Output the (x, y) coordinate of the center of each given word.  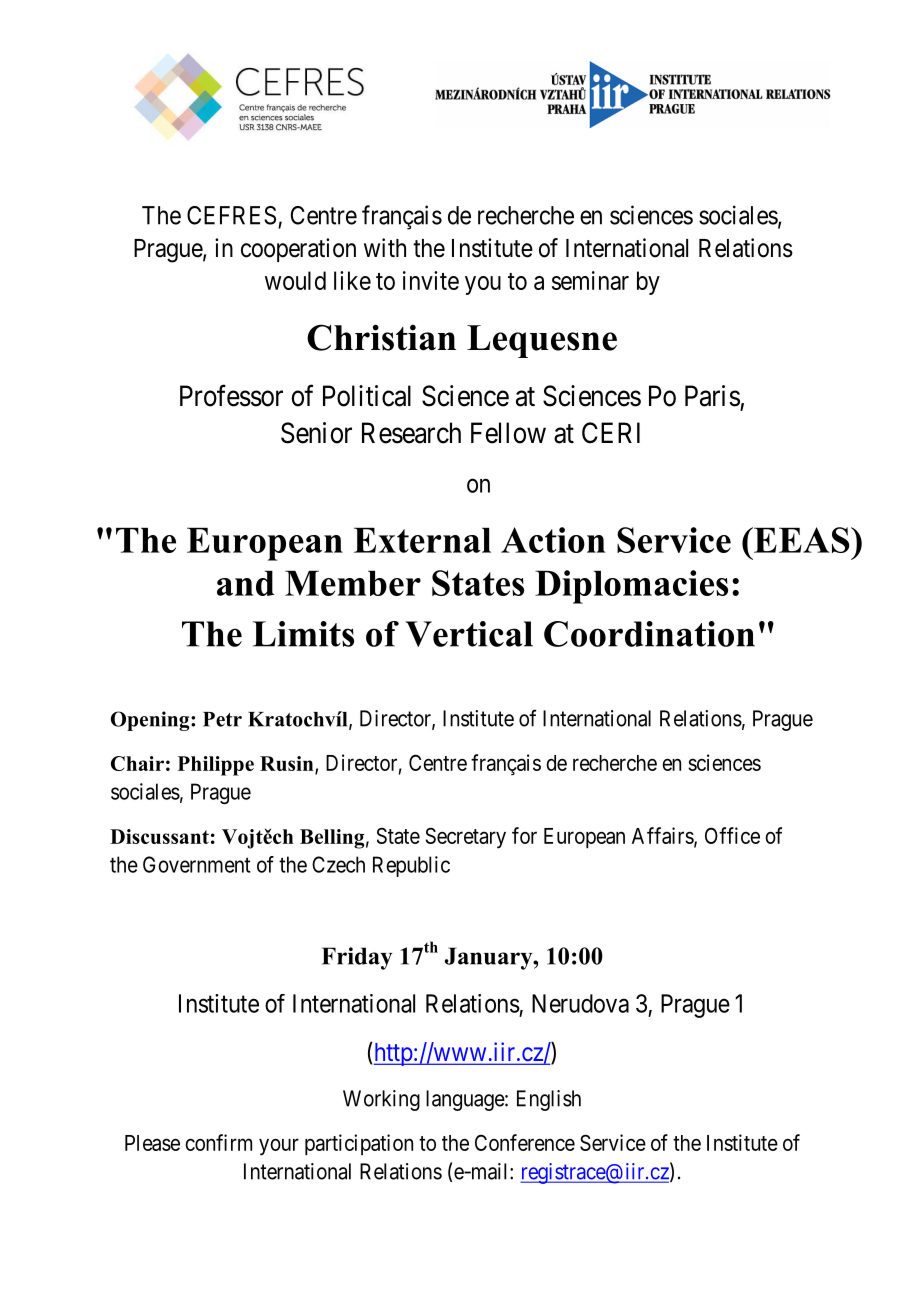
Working (381, 1100)
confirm (218, 1142)
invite (431, 280)
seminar (590, 280)
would (295, 280)
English (549, 1100)
